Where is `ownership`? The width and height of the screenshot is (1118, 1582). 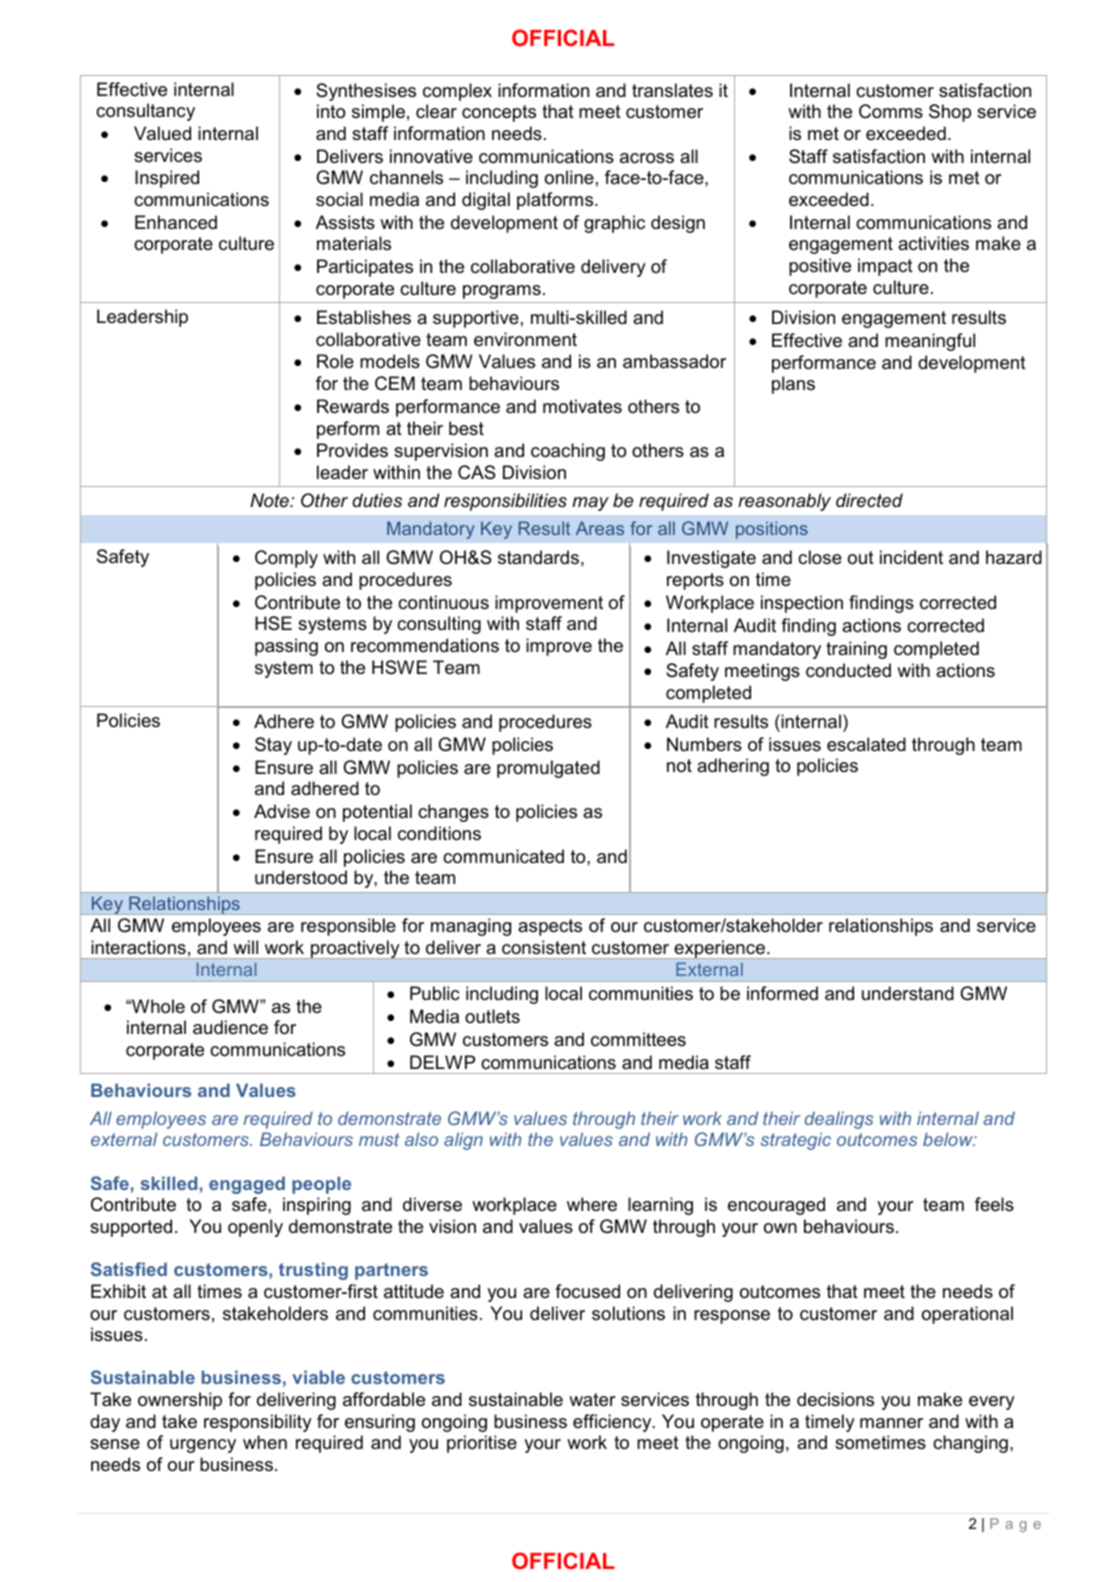
ownership is located at coordinates (180, 1401).
